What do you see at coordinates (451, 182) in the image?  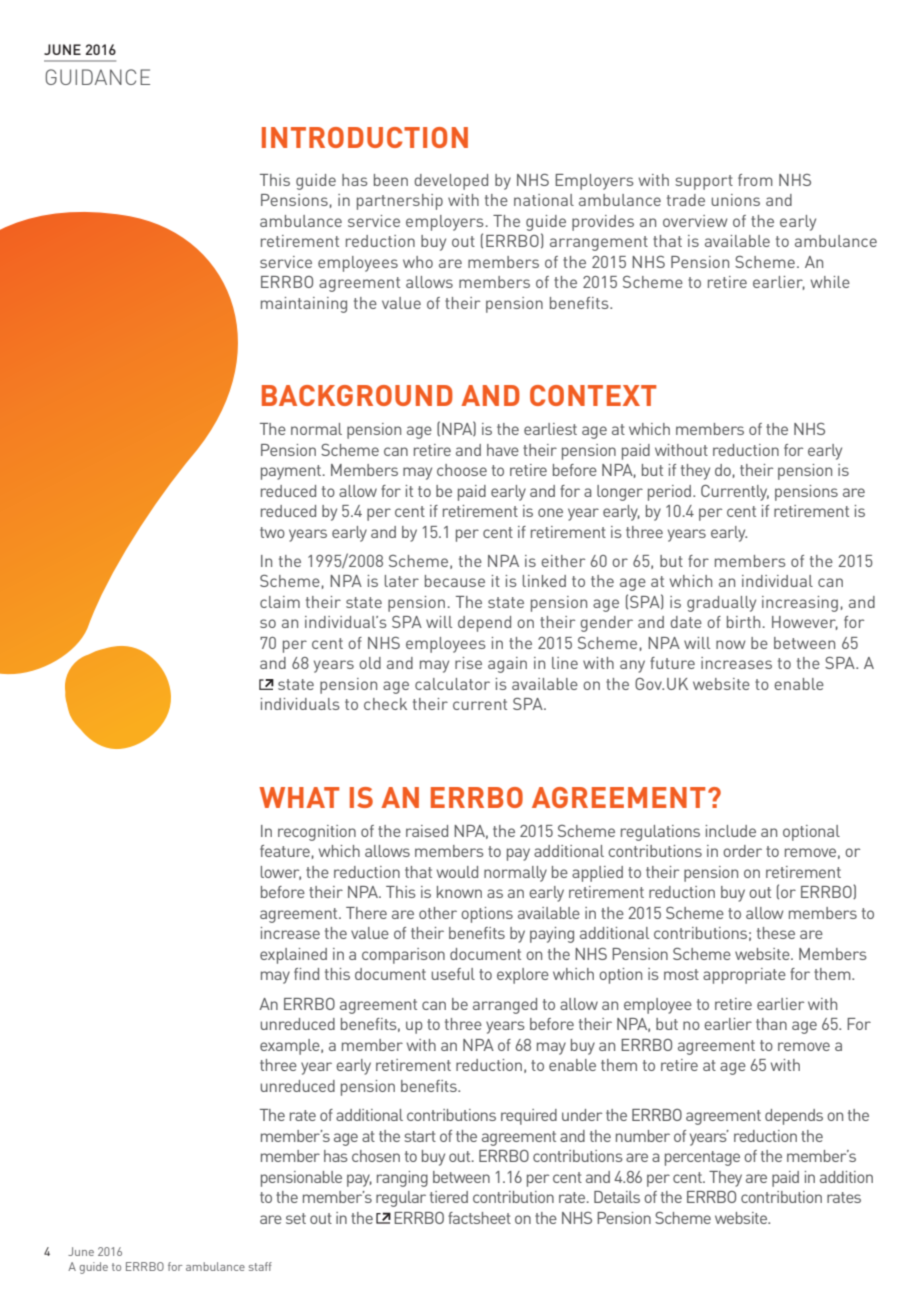 I see `developed` at bounding box center [451, 182].
